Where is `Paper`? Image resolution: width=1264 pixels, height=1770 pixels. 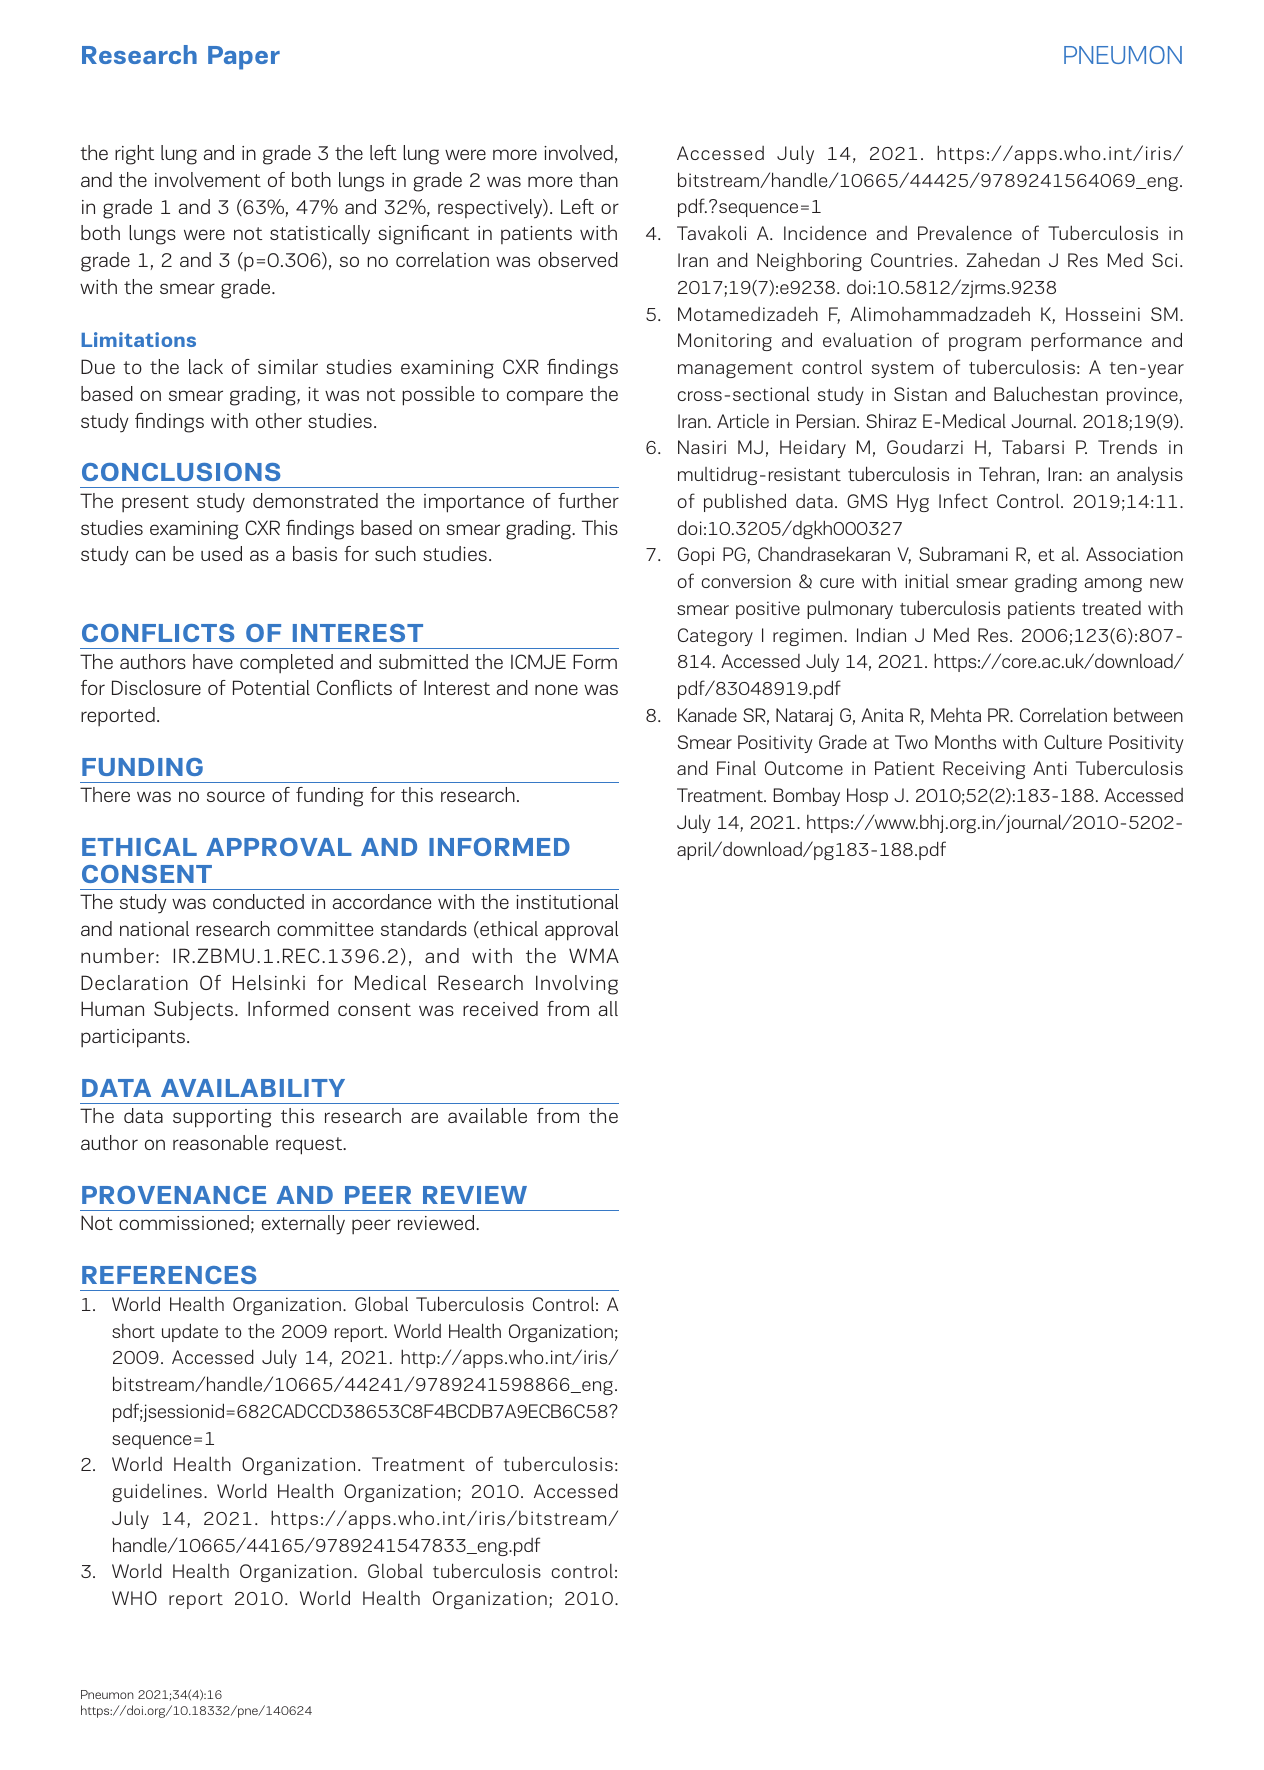 Paper is located at coordinates (244, 58).
